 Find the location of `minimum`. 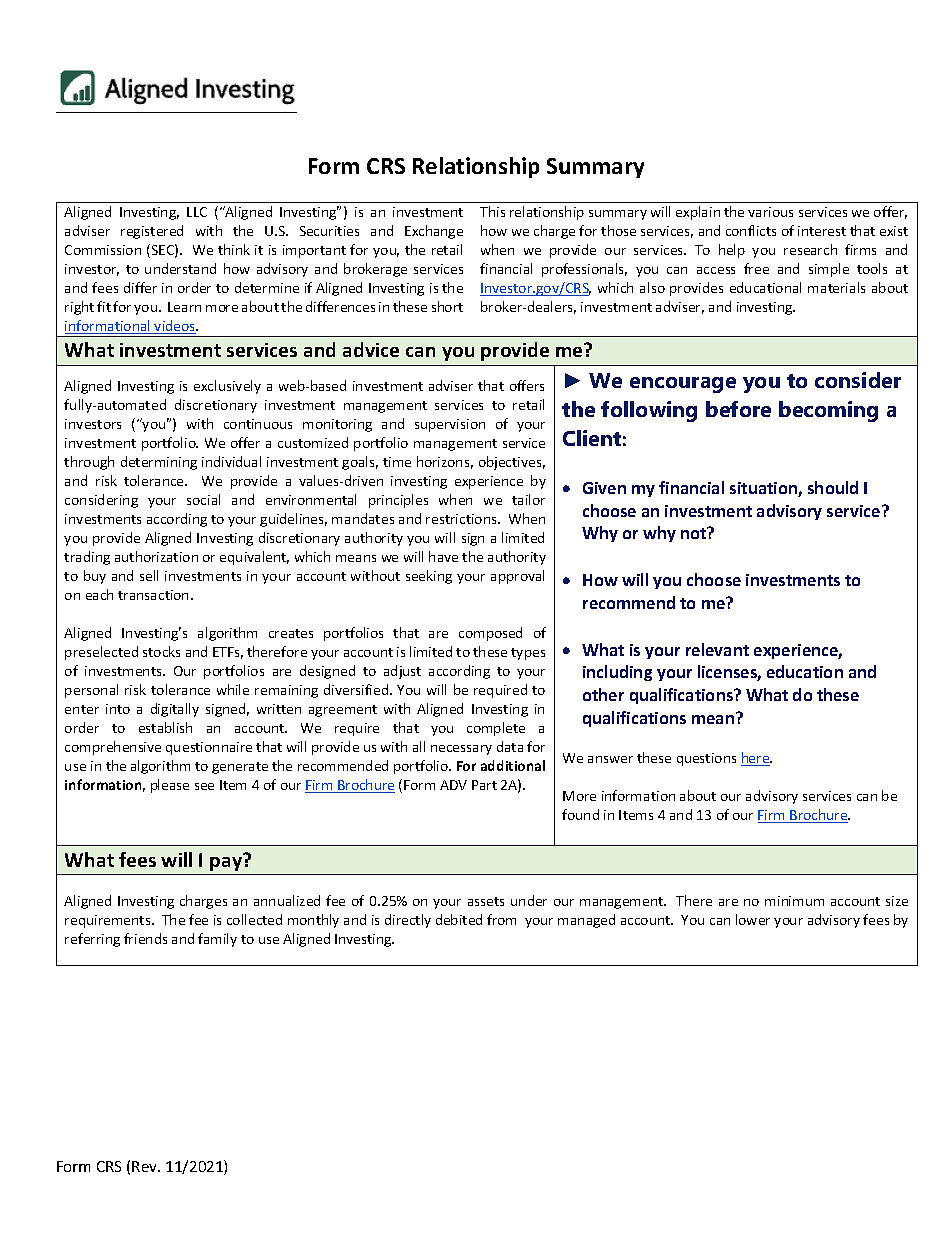

minimum is located at coordinates (794, 901).
